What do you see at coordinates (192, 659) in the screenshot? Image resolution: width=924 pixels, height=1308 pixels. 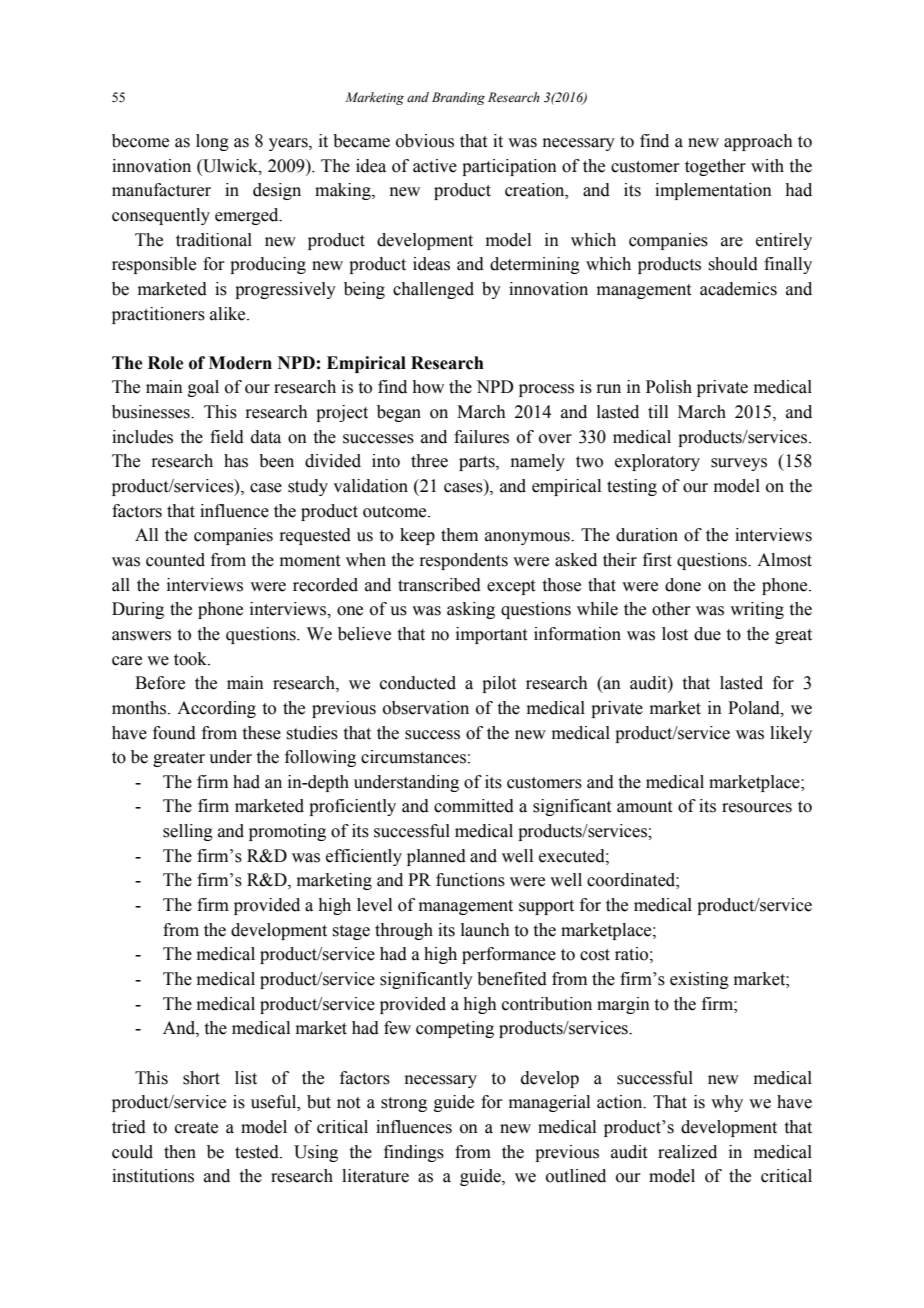 I see `took` at bounding box center [192, 659].
